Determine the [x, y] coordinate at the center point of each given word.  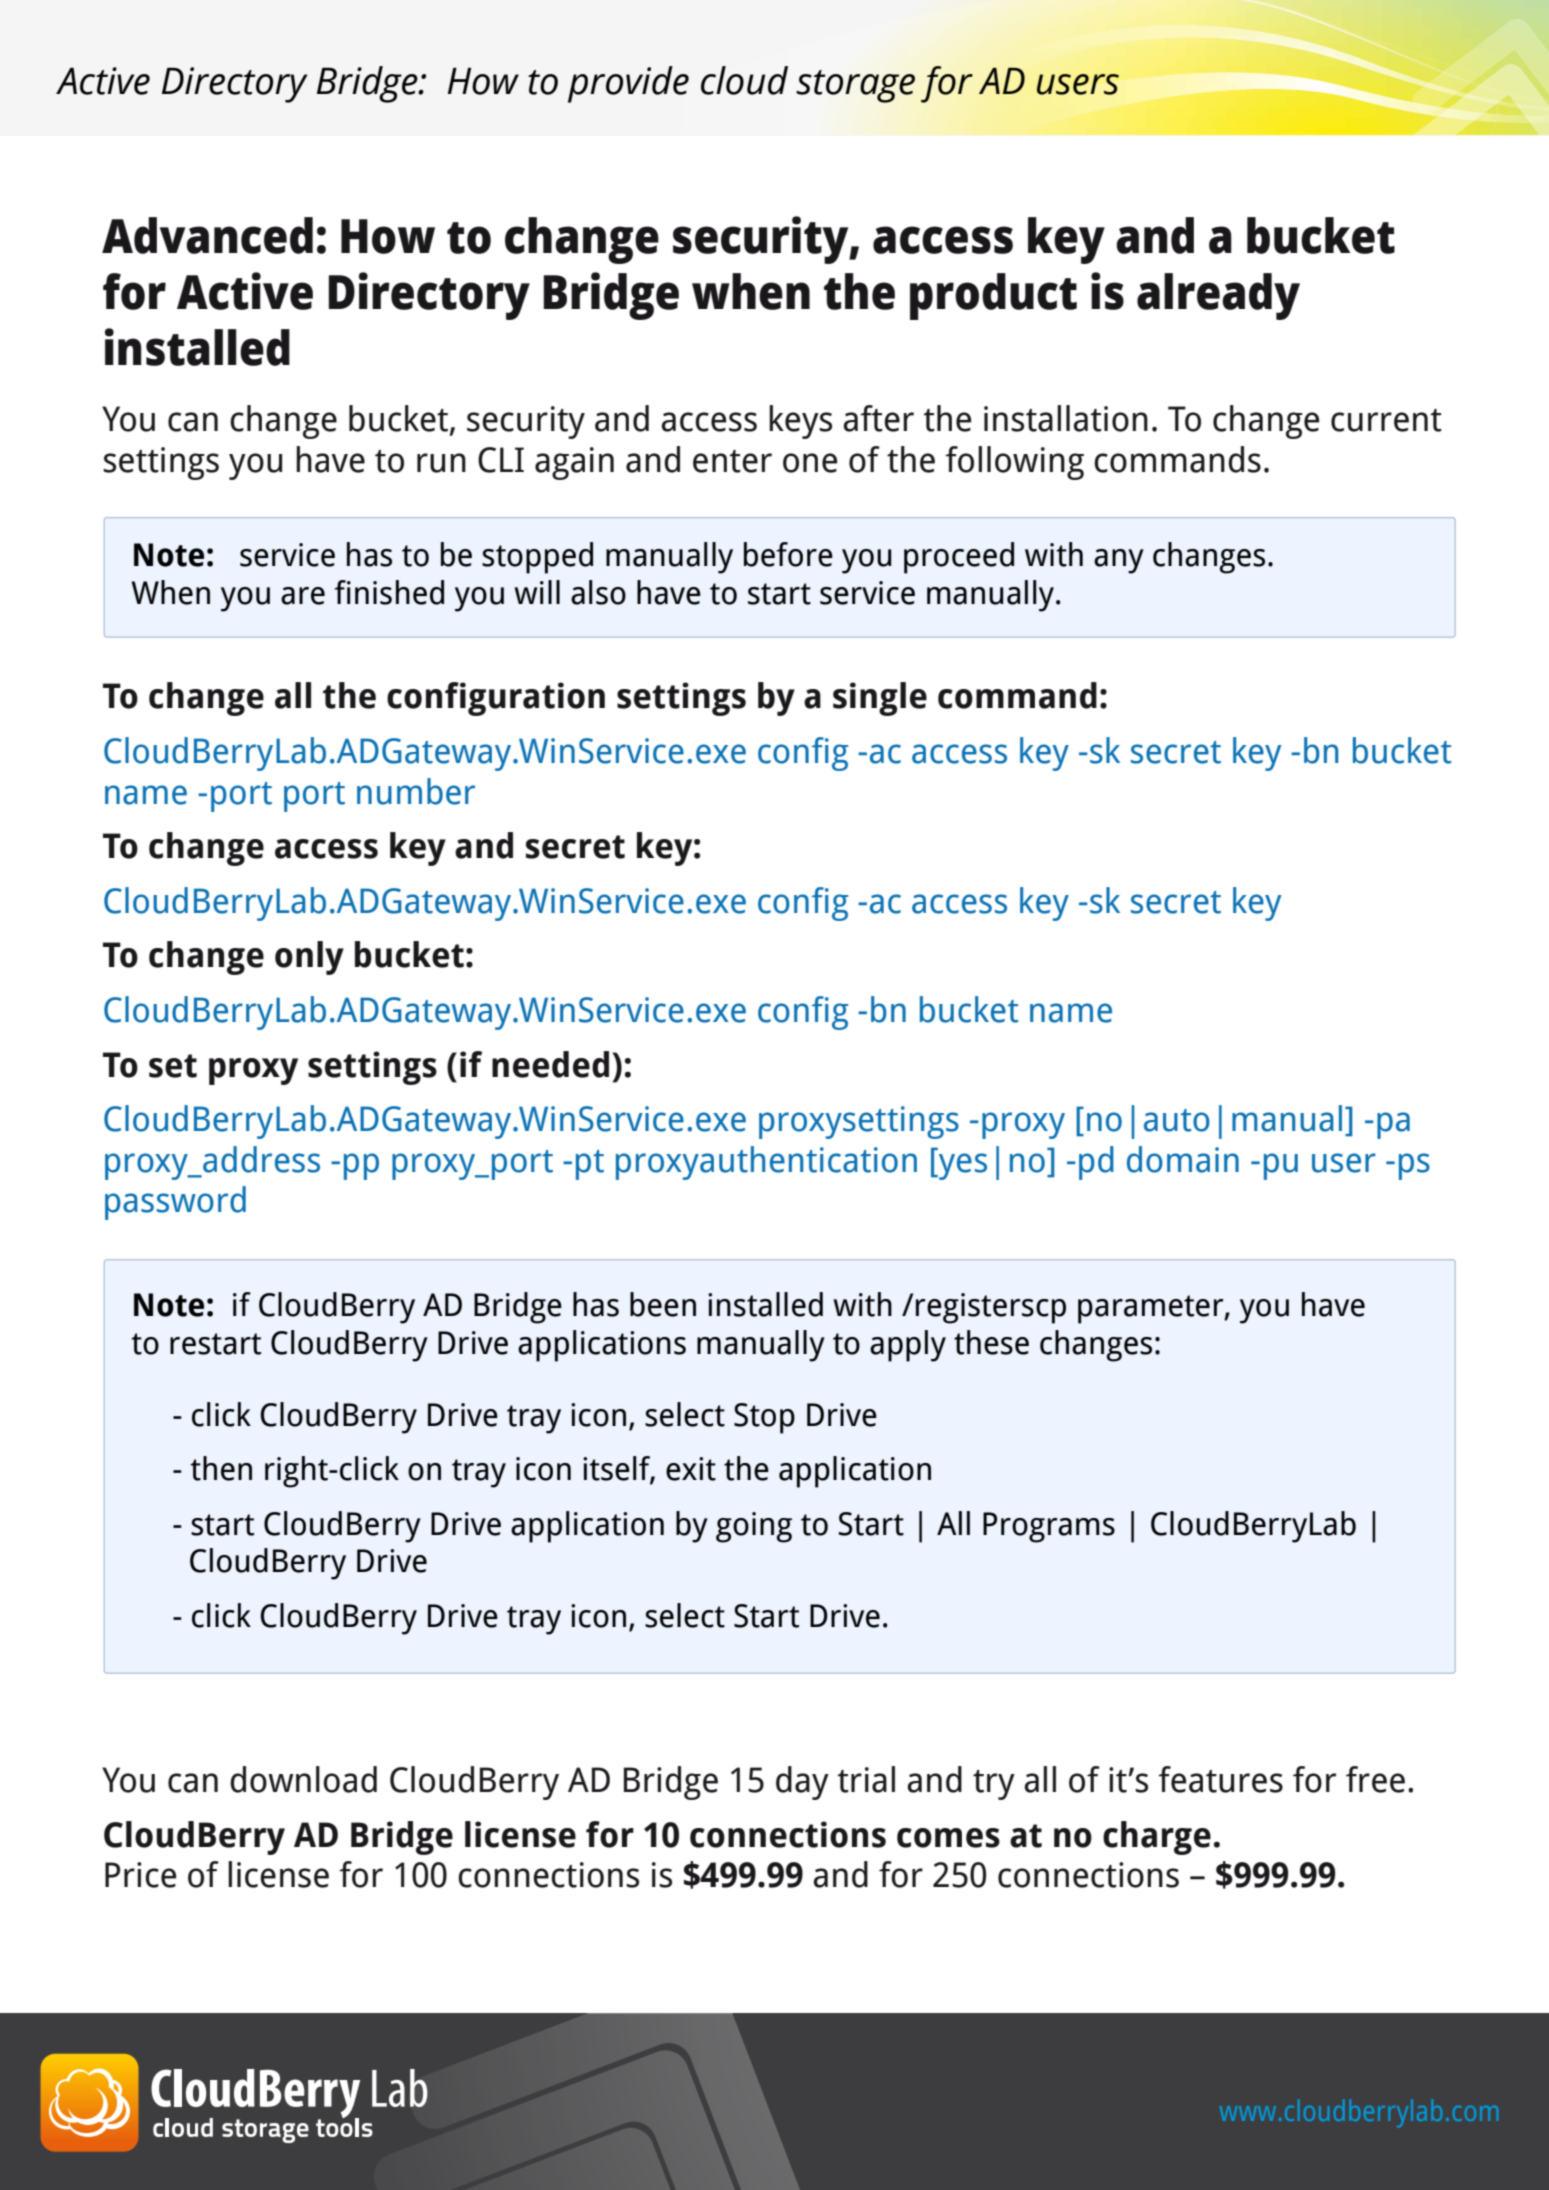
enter [732, 461]
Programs [1049, 1527]
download [303, 1779]
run [441, 463]
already [1218, 296]
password [175, 1203]
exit [691, 1469]
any [1119, 561]
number [416, 791]
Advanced [207, 235]
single [880, 699]
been [663, 1304]
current [1386, 420]
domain [1183, 1159]
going [754, 1527]
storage [855, 86]
